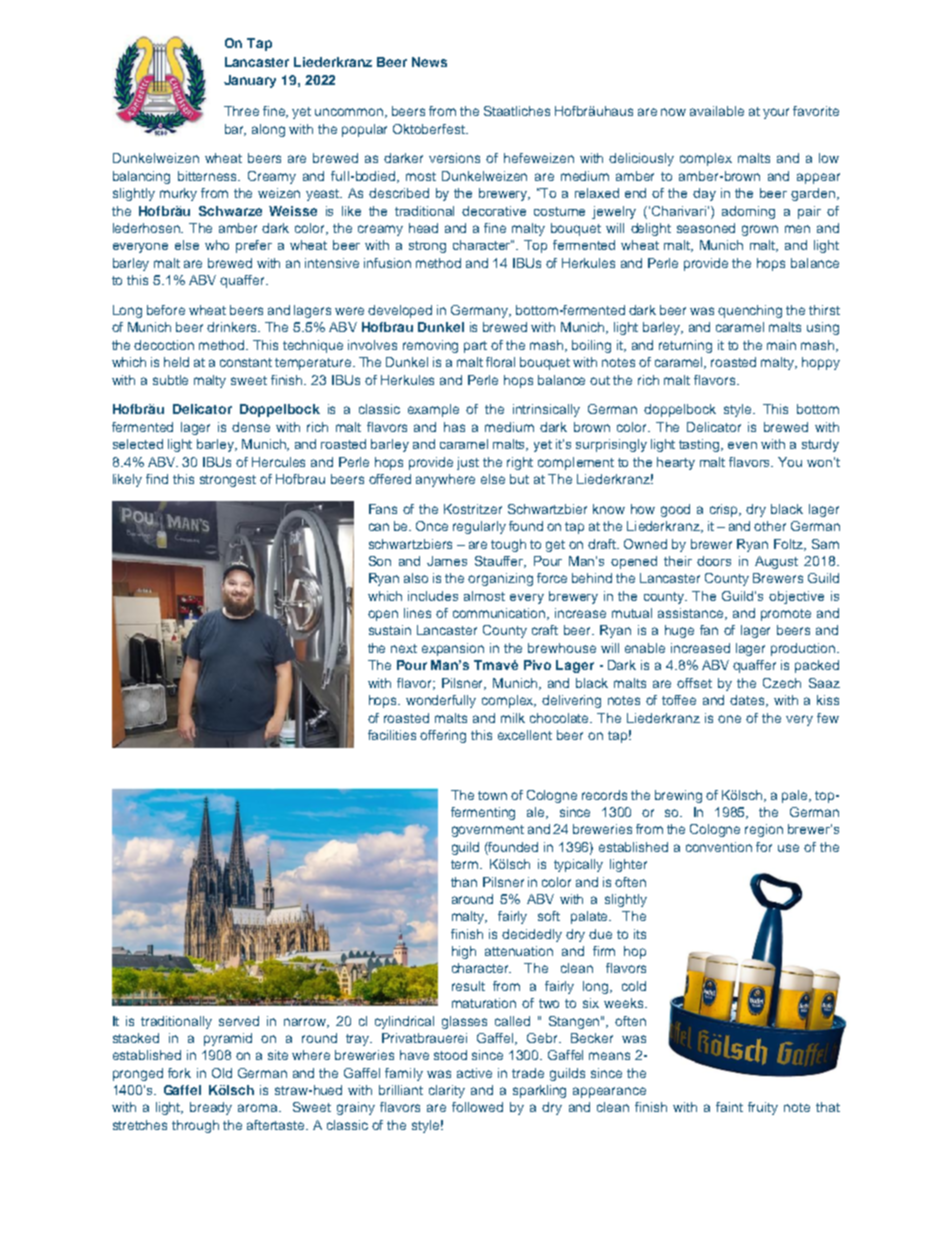 This document has height=1233, width=952. What do you see at coordinates (725, 510) in the document?
I see `crisp` at bounding box center [725, 510].
